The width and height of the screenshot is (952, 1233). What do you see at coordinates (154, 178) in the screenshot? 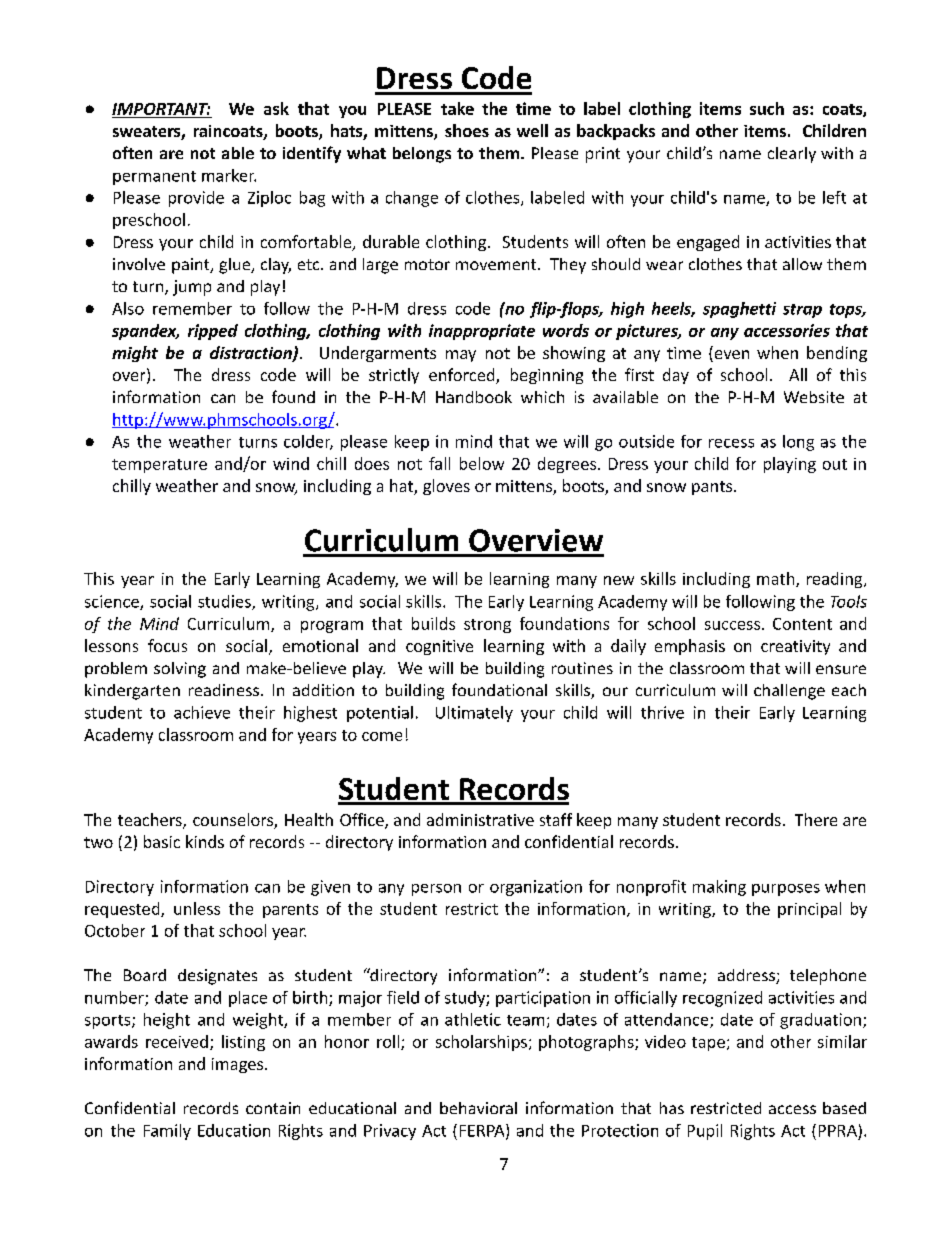
I see `permanent` at bounding box center [154, 178].
